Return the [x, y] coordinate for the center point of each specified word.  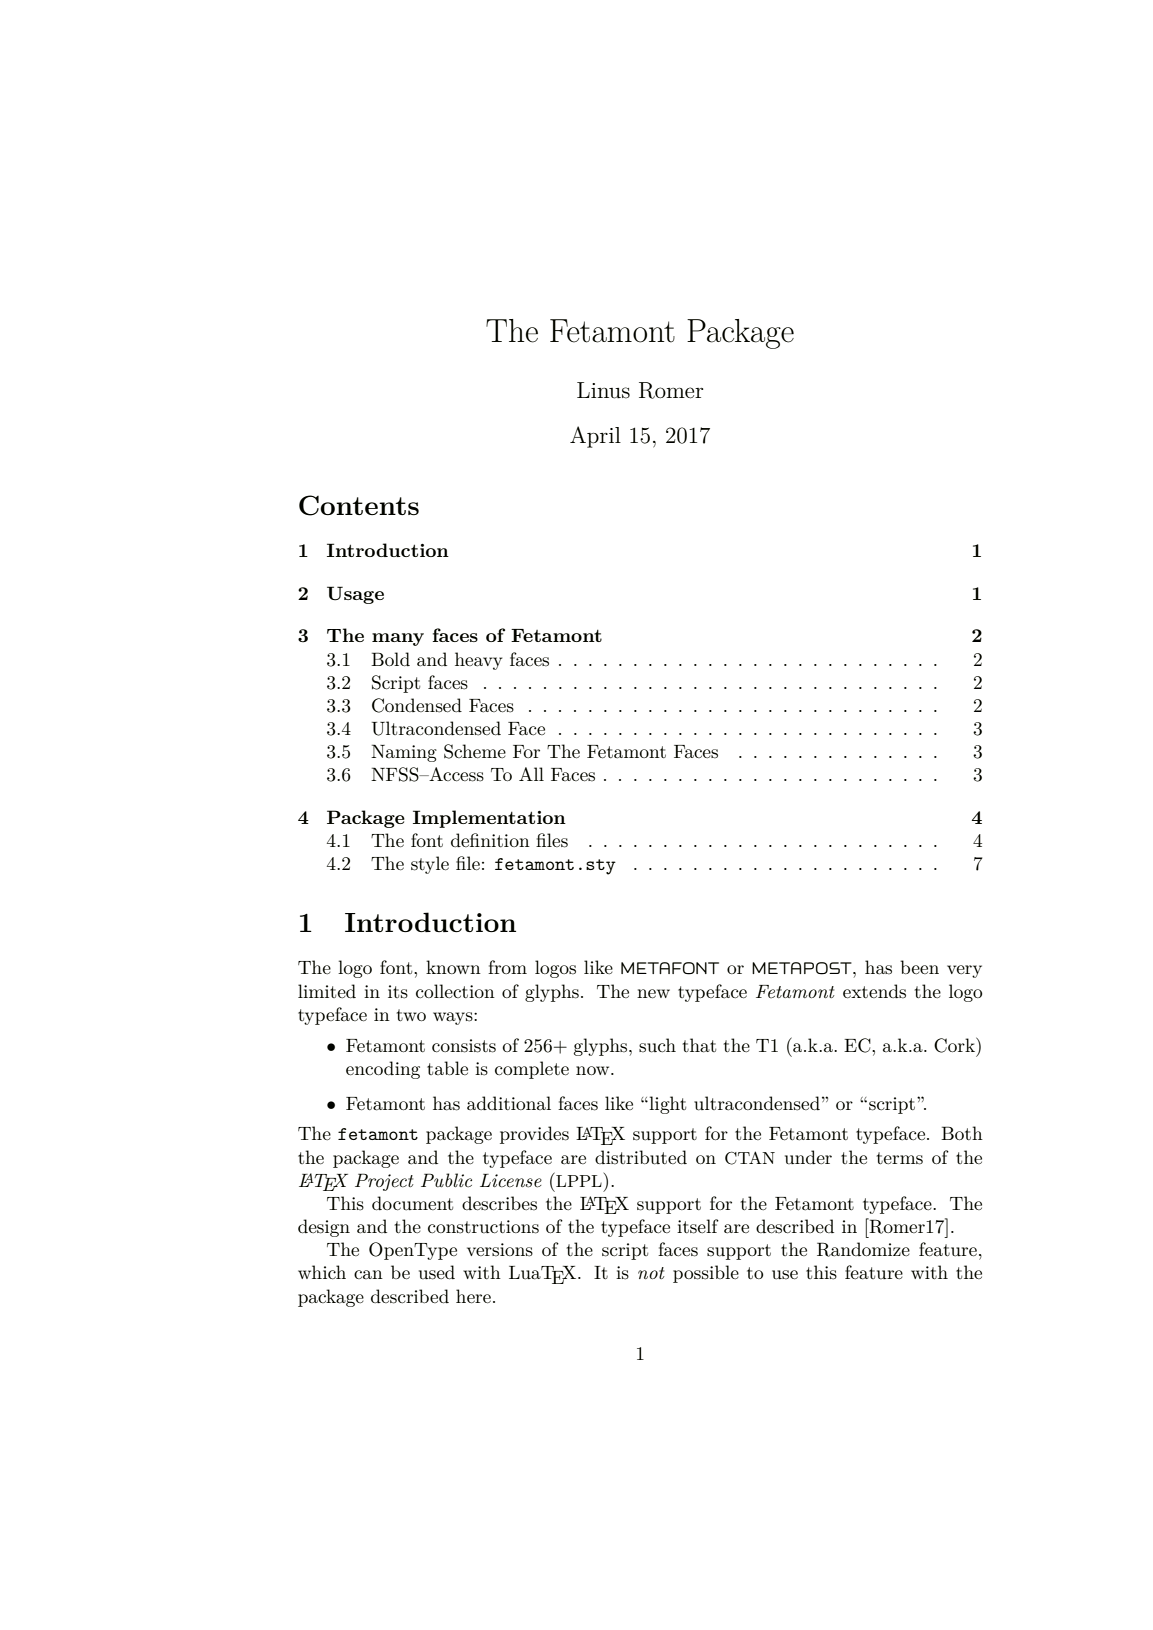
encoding [383, 1070]
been [919, 967]
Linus [603, 390]
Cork [955, 1045]
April [595, 437]
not [651, 1273]
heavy [478, 661]
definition [490, 840]
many [398, 639]
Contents [359, 505]
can [368, 1274]
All [531, 774]
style [430, 865]
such [657, 1045]
